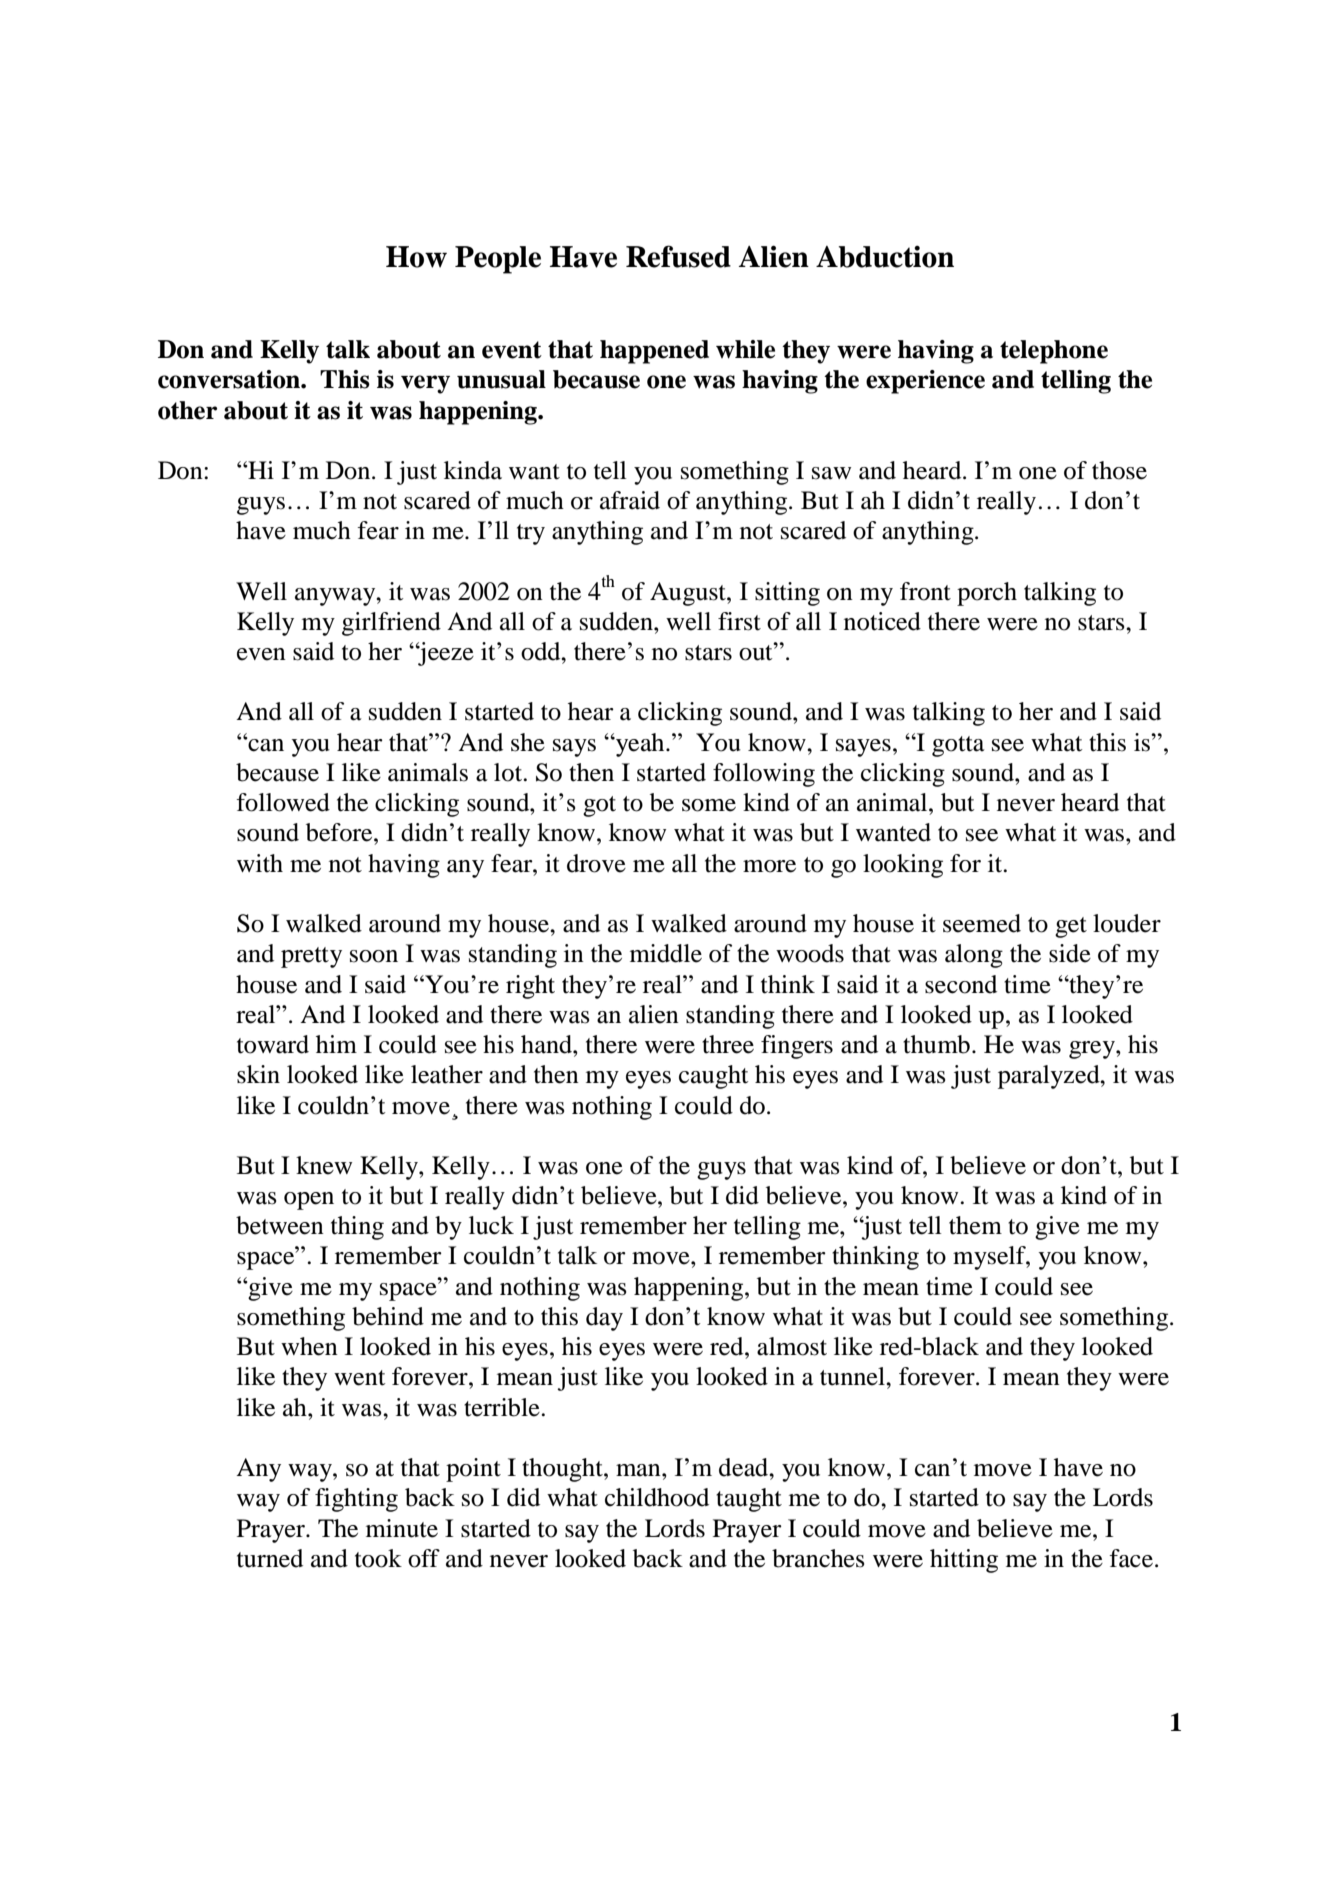 The width and height of the screenshot is (1339, 1895). I want to click on turned, so click(270, 1558).
